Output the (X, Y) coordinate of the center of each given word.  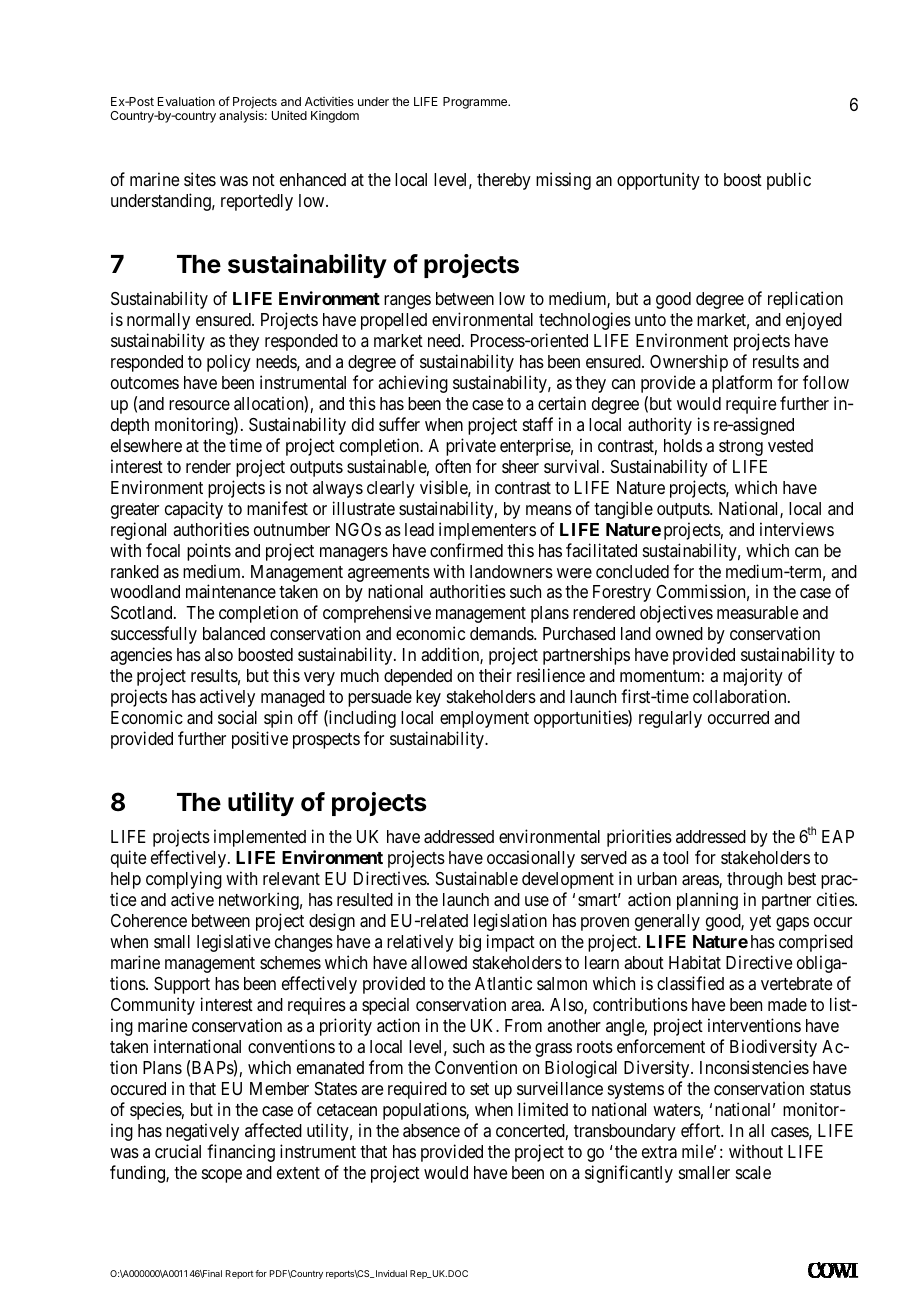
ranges (407, 302)
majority (753, 677)
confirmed (466, 550)
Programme (476, 103)
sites (200, 179)
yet (760, 923)
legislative (233, 943)
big (470, 943)
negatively (202, 1132)
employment (484, 719)
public (789, 181)
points (209, 552)
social (237, 717)
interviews (797, 529)
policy (229, 363)
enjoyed (814, 321)
